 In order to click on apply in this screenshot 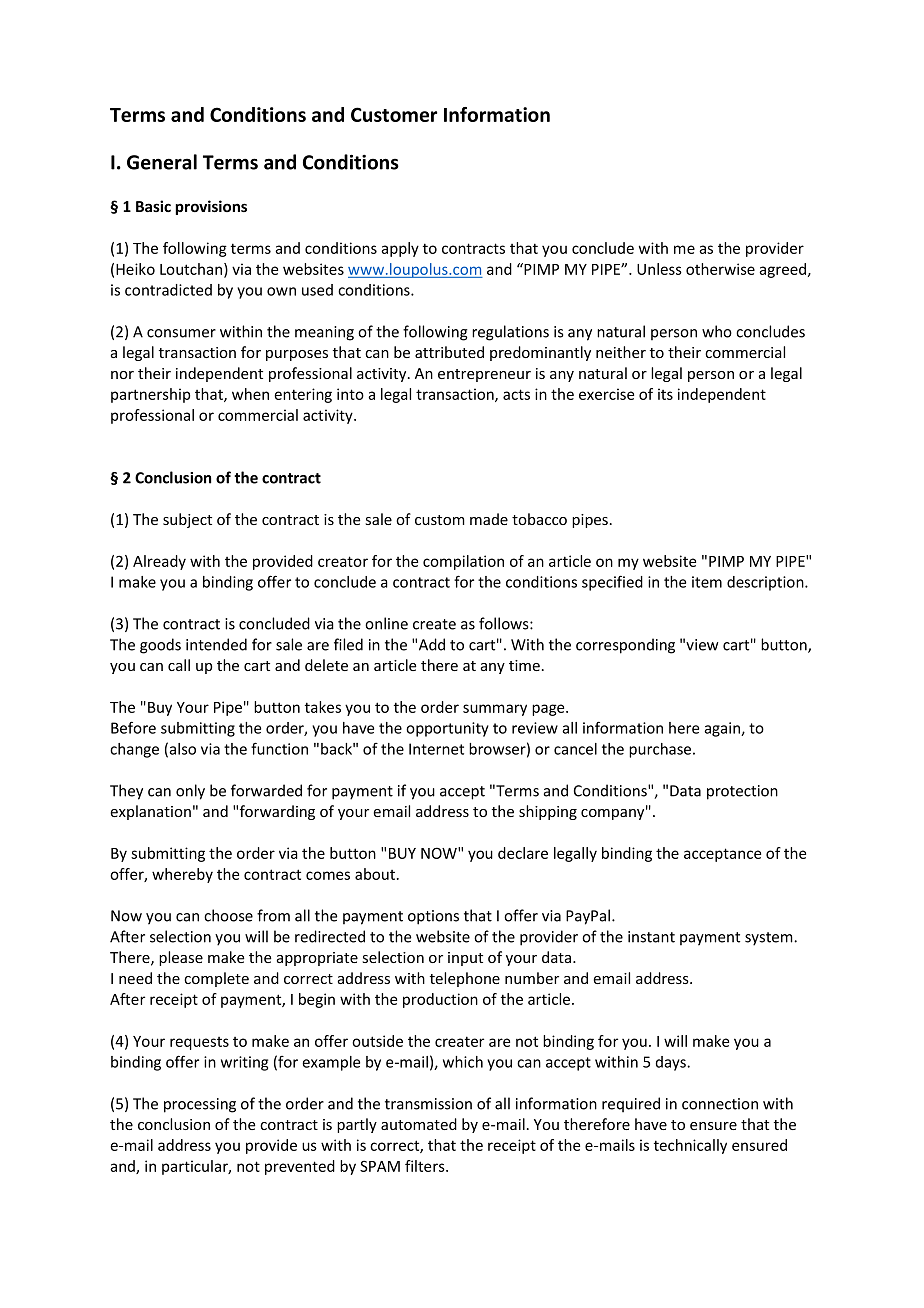, I will do `click(400, 249)`.
